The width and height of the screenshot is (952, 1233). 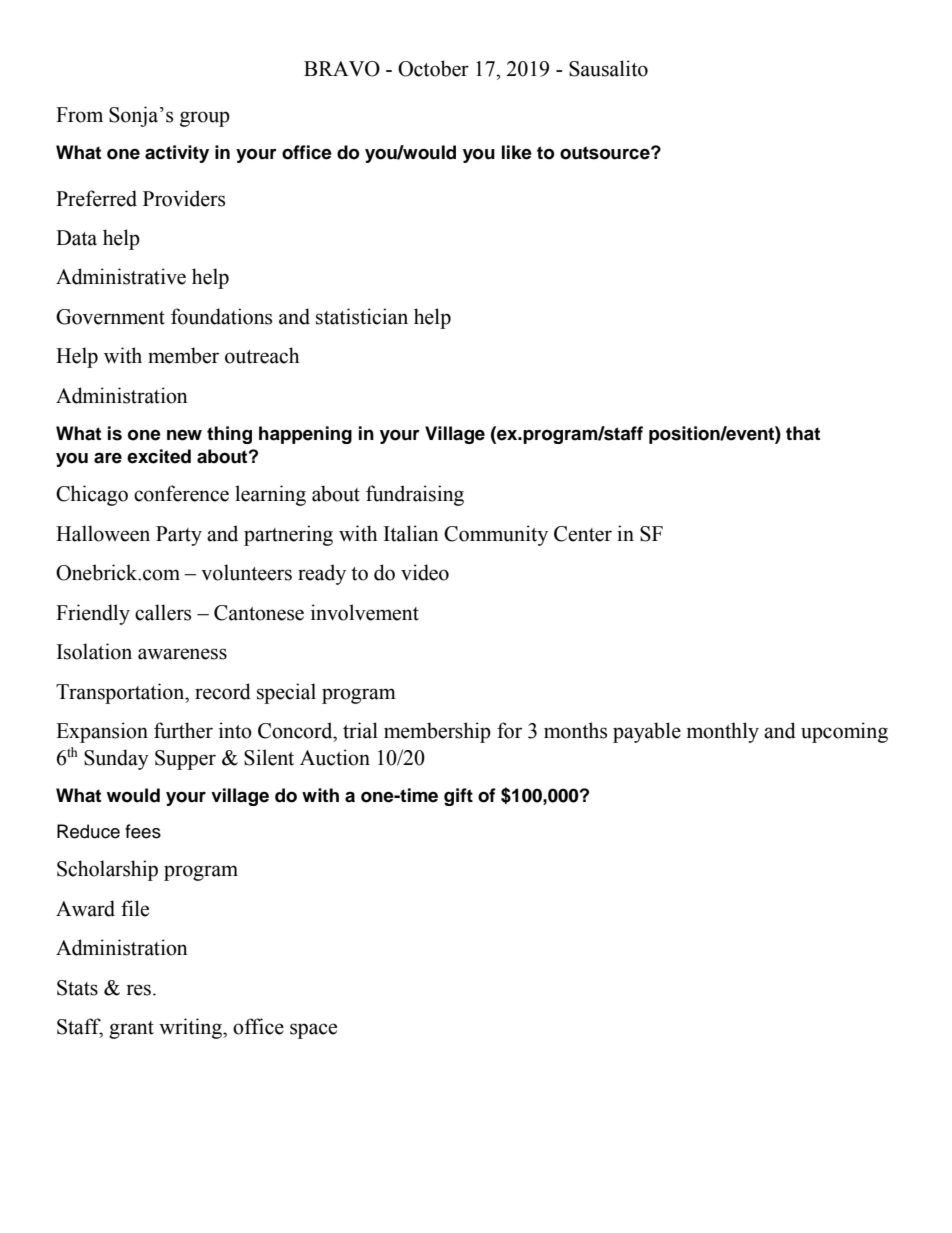 What do you see at coordinates (433, 68) in the screenshot?
I see `October` at bounding box center [433, 68].
